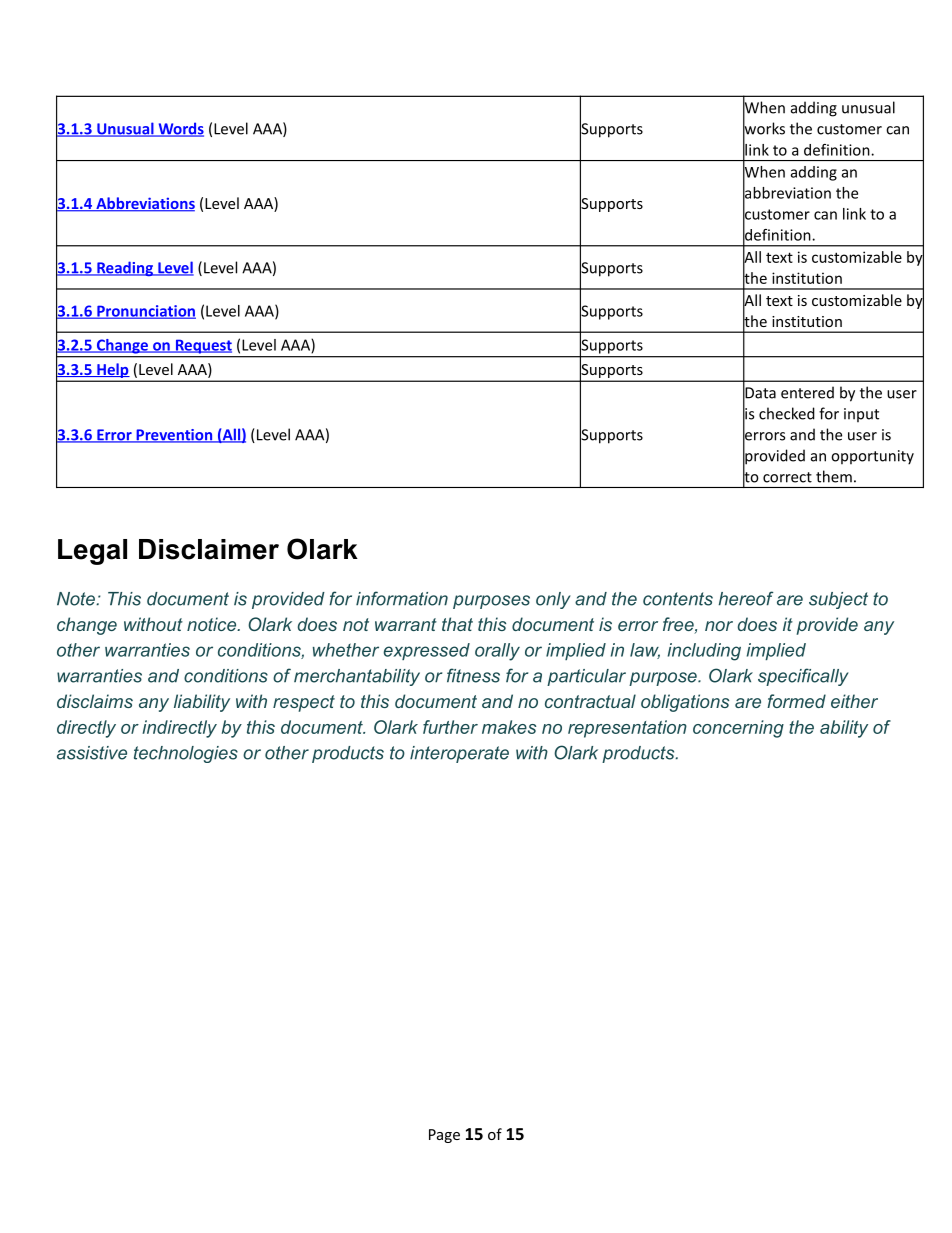  I want to click on works, so click(764, 128).
